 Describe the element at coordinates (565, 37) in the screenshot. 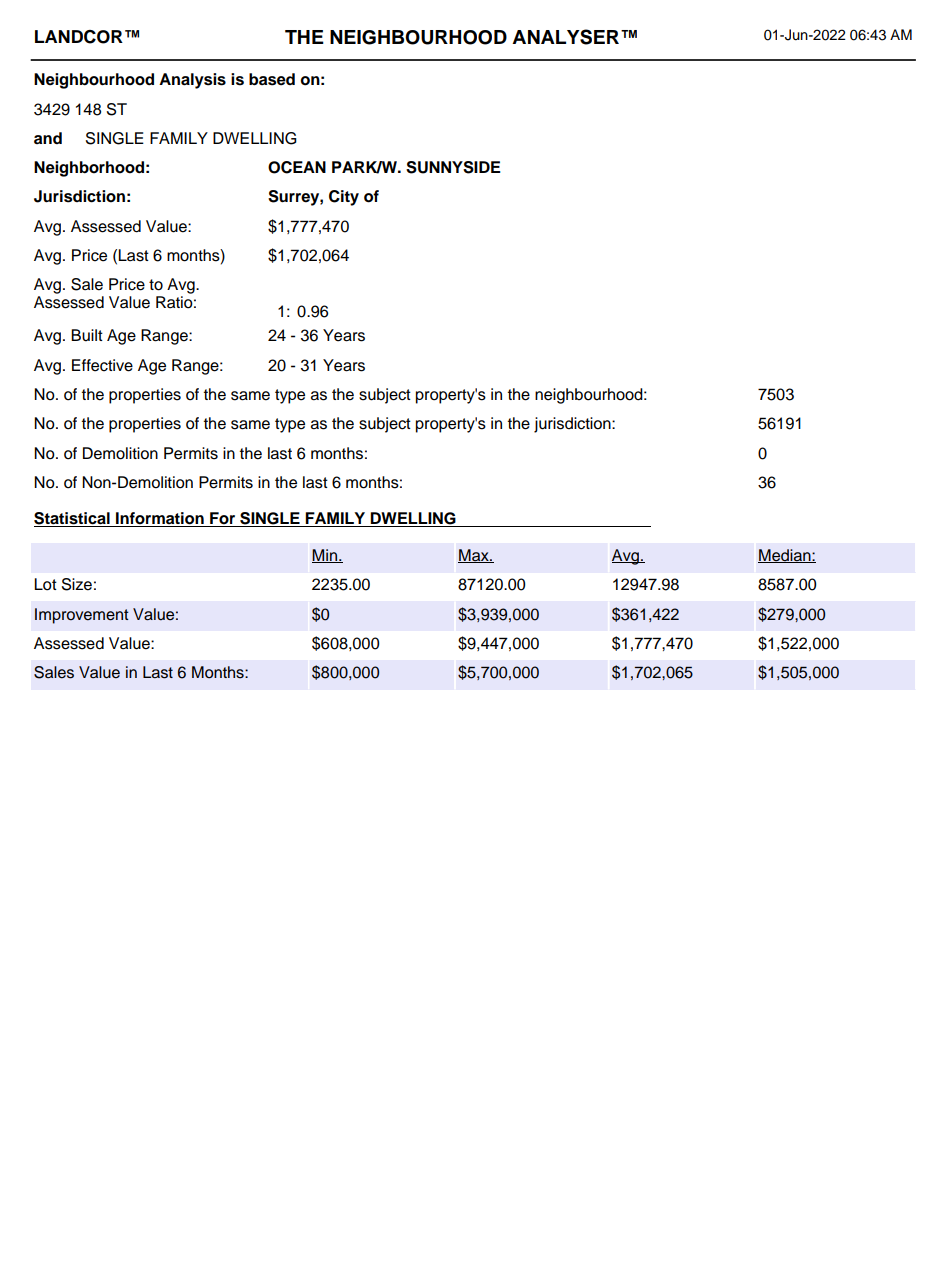

I see `ANALYSER` at that location.
